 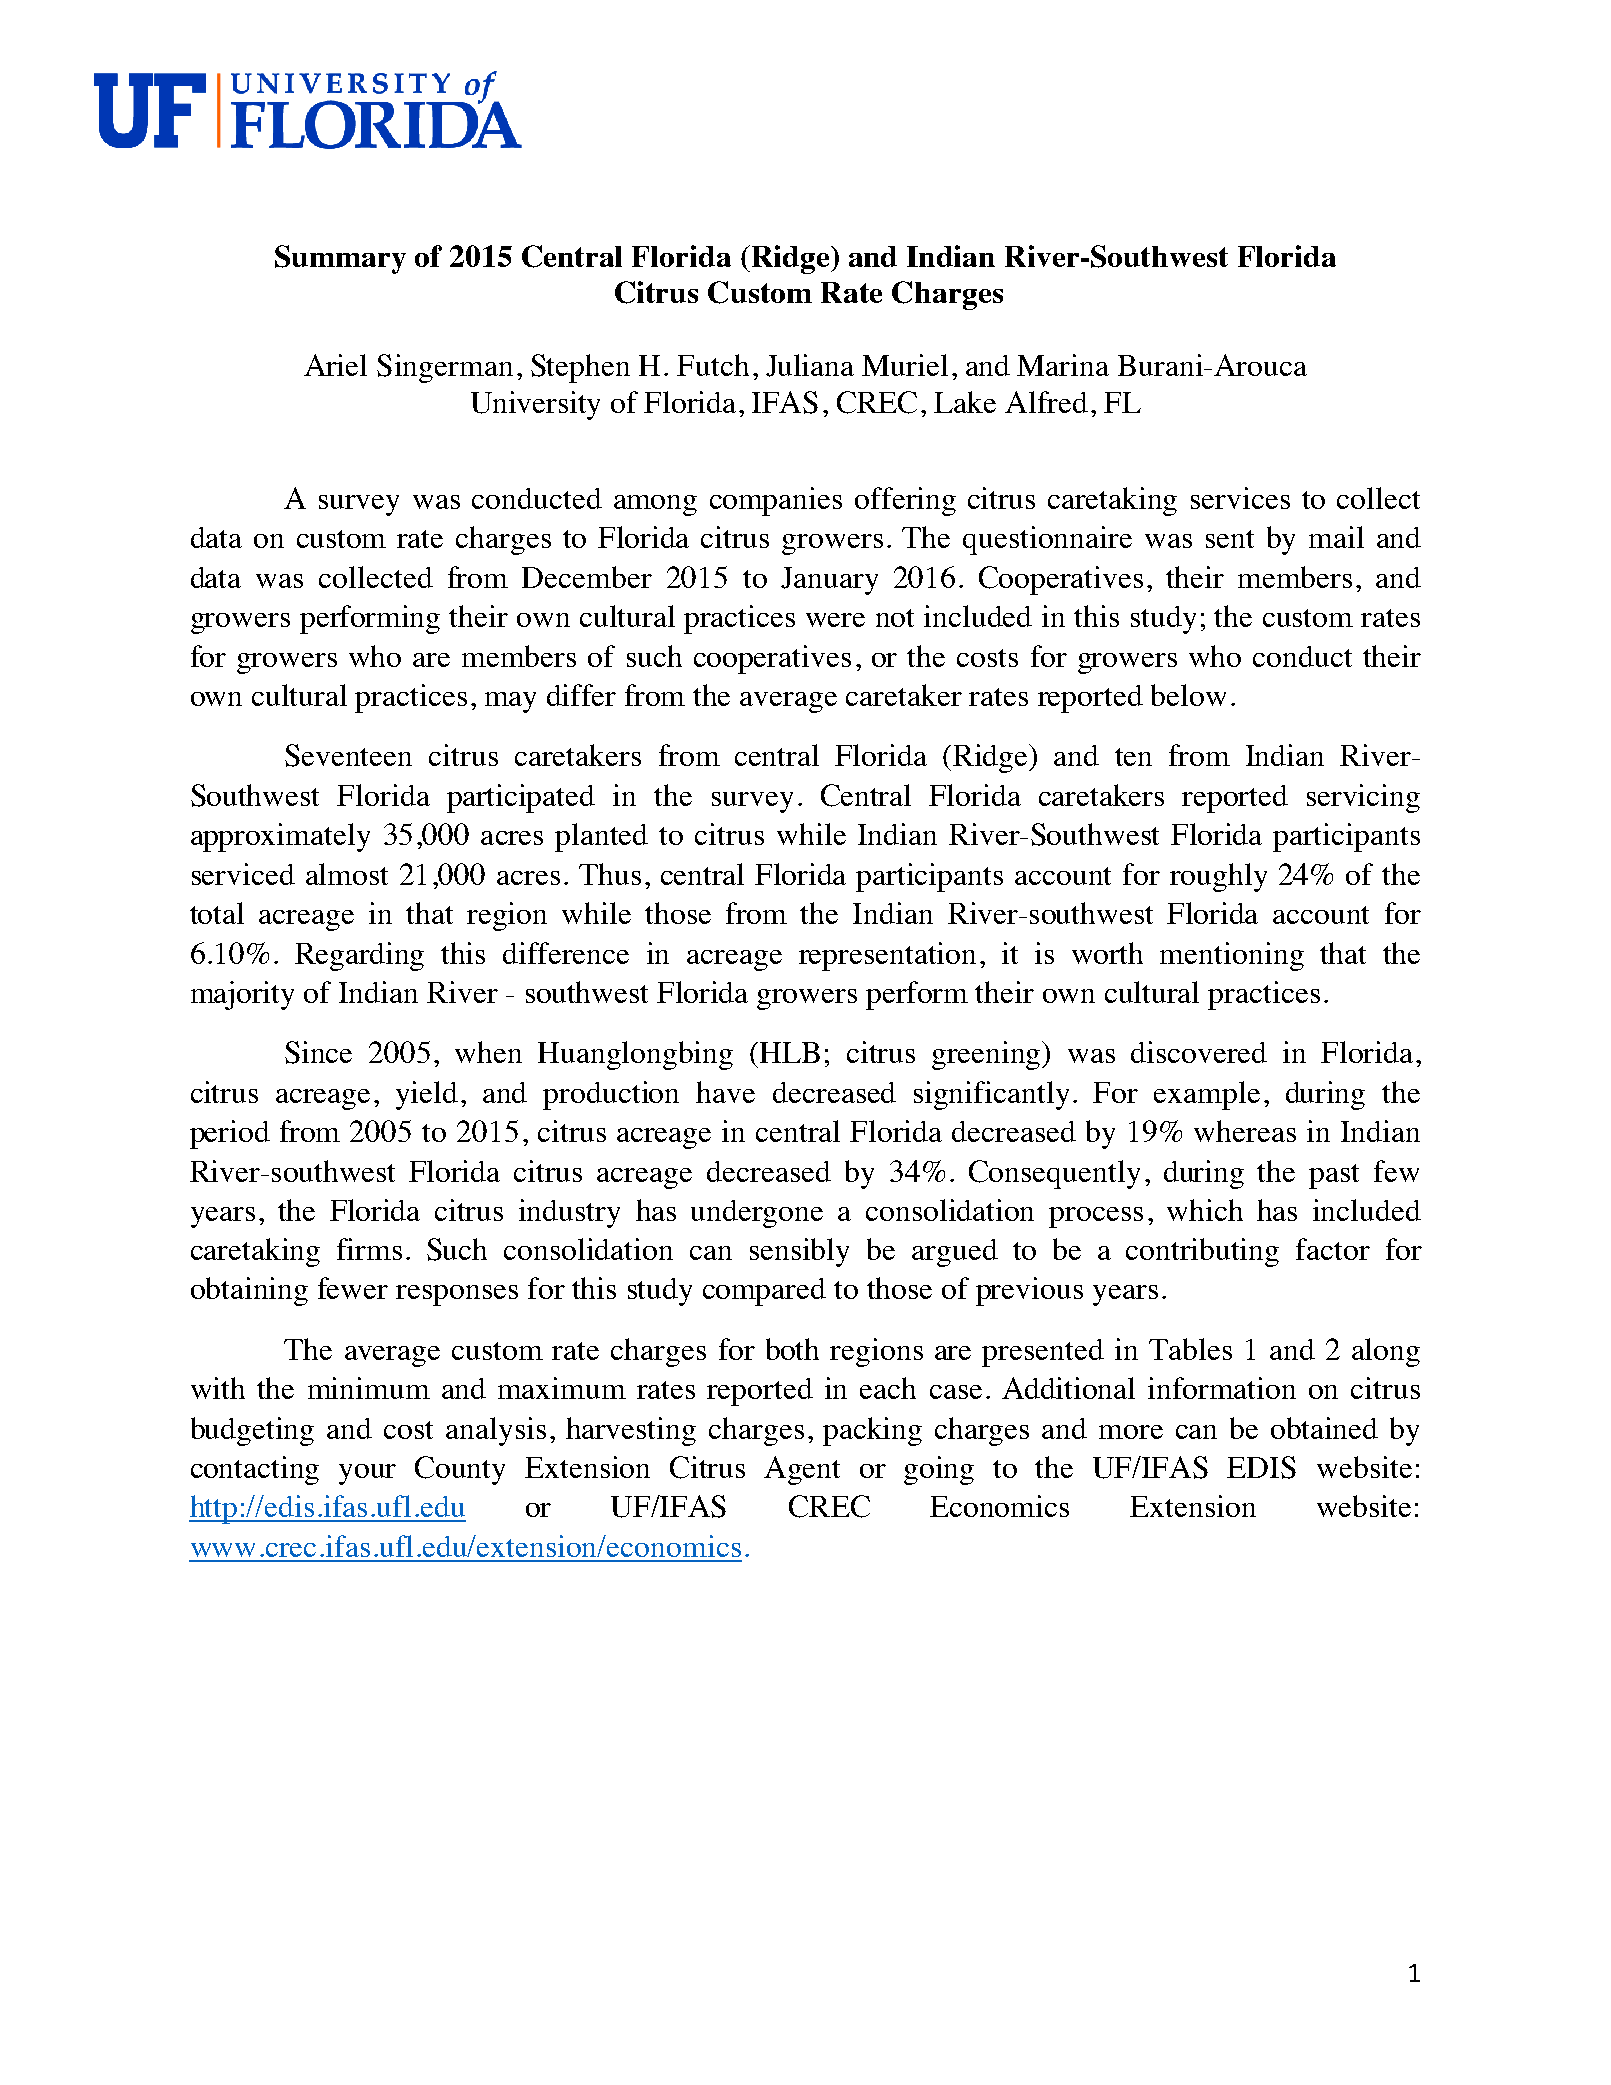 I want to click on Regarding, so click(x=359, y=956).
